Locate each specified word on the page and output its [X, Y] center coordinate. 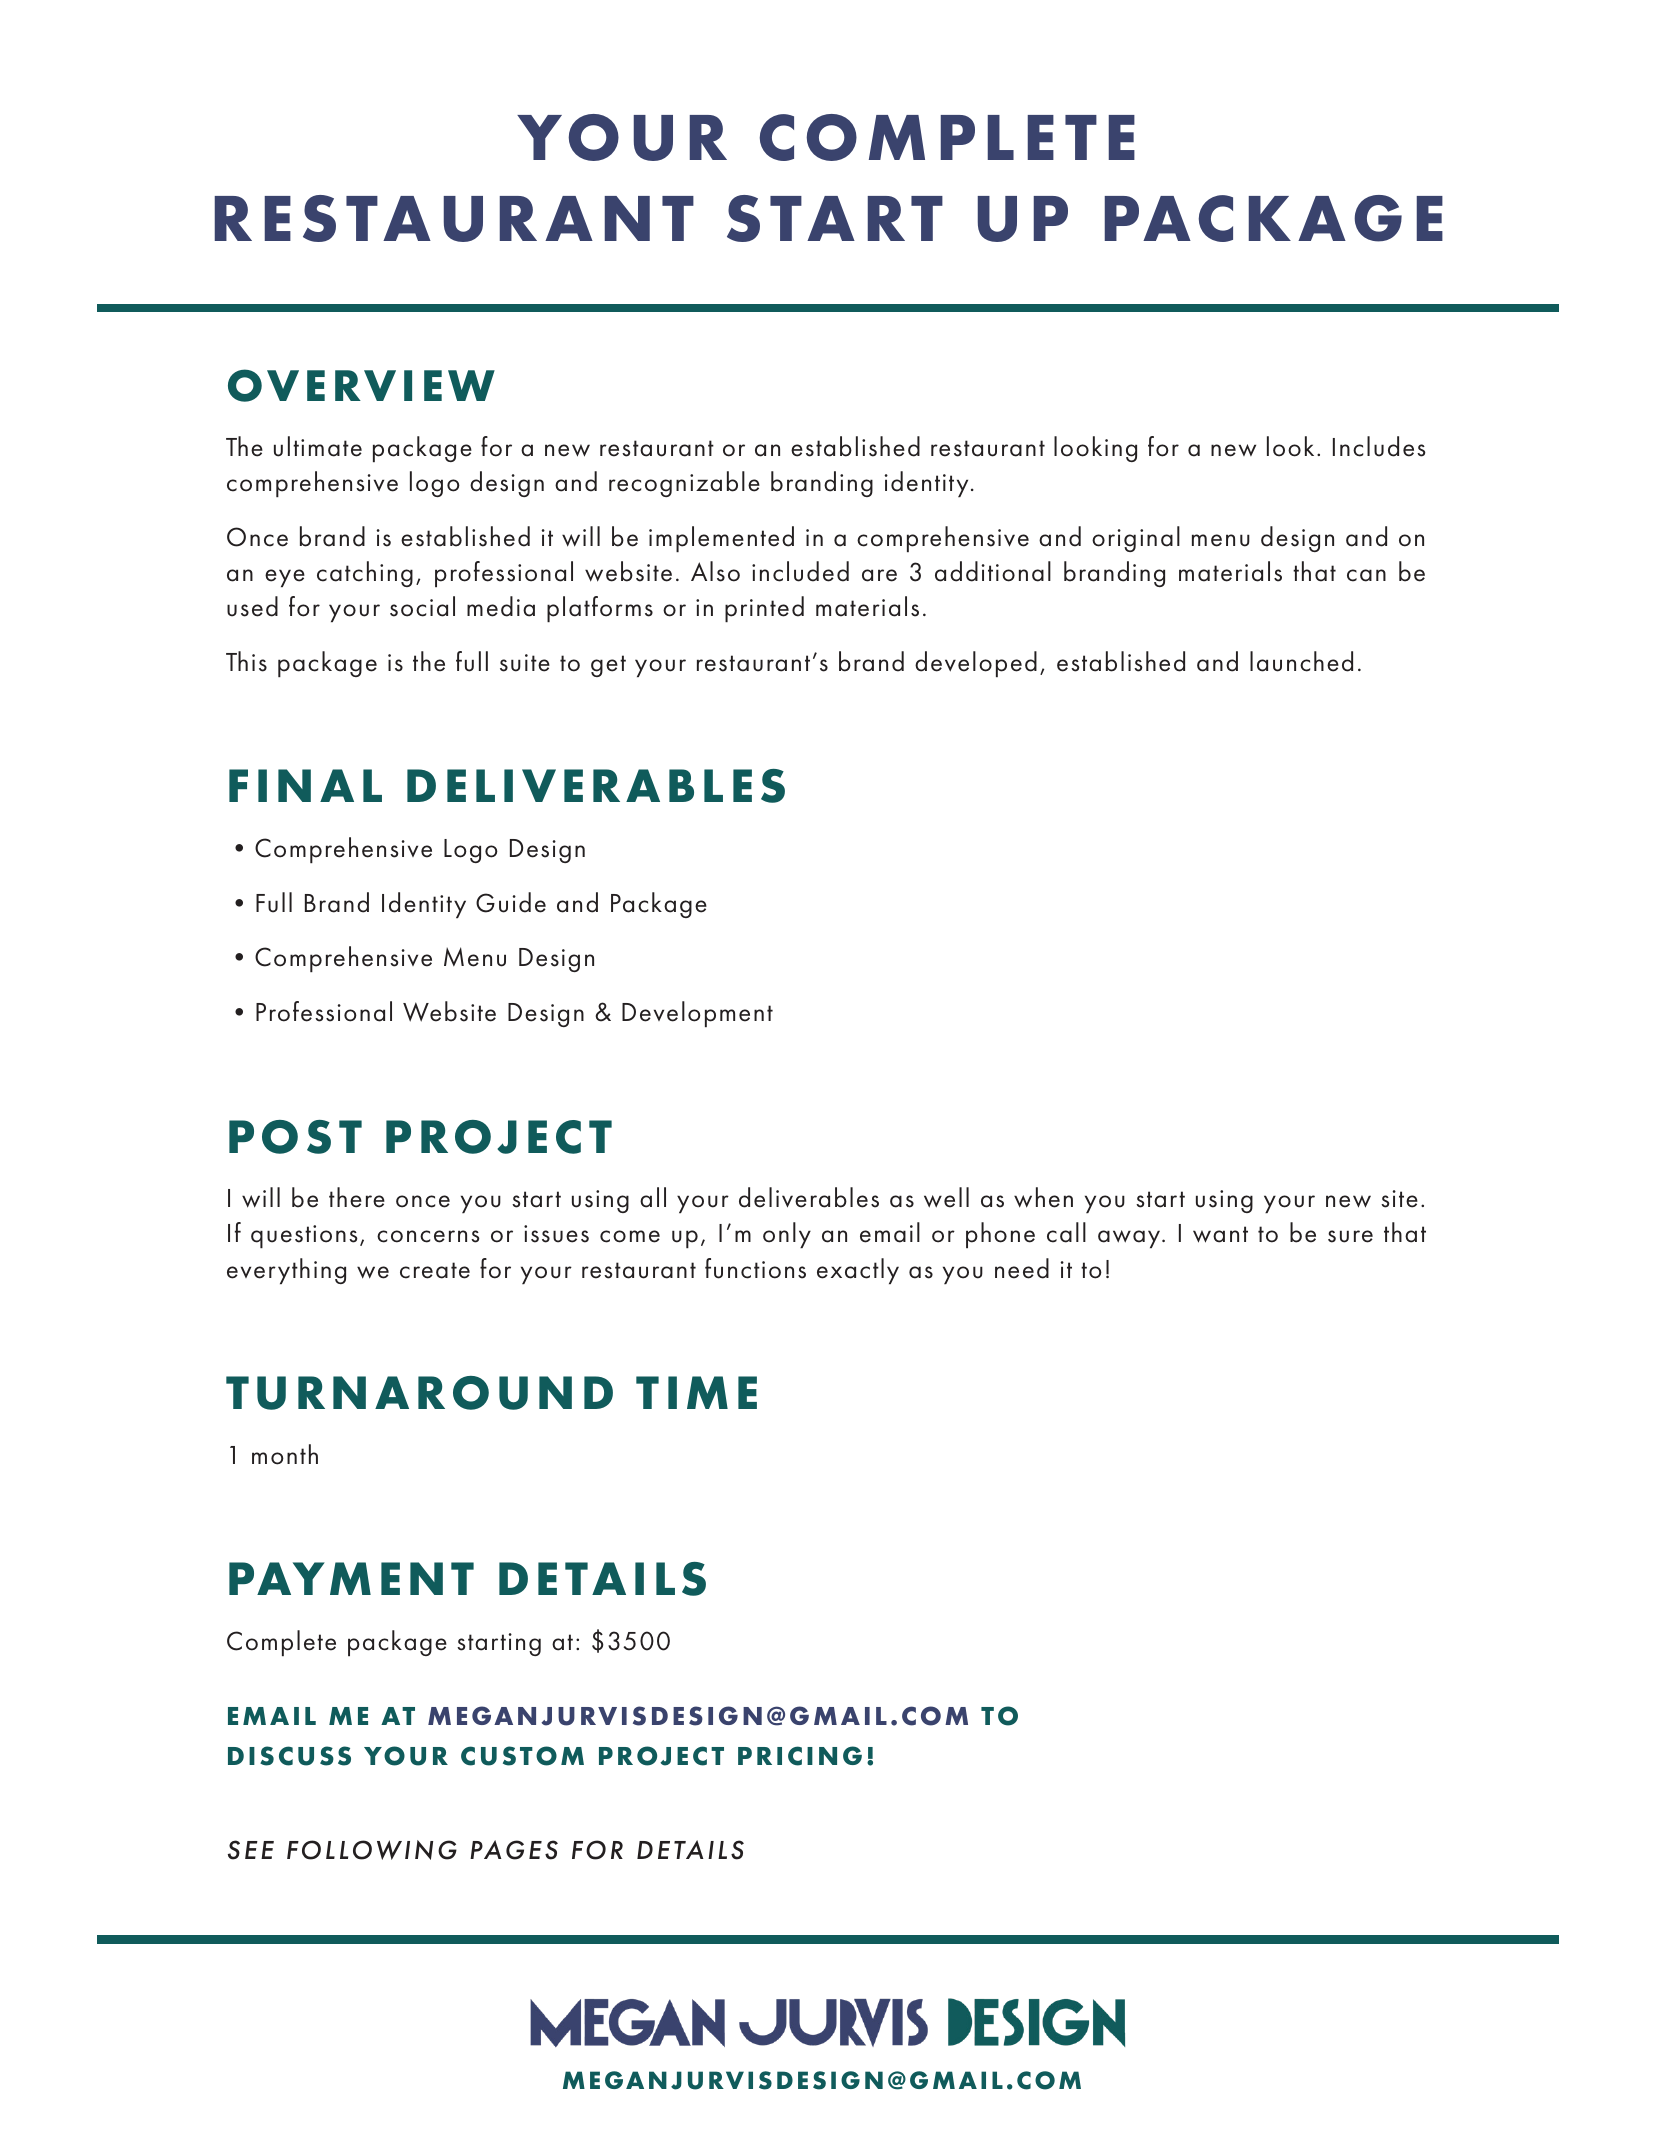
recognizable [684, 484]
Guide [511, 902]
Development [697, 1014]
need [1022, 1268]
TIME [696, 1392]
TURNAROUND [419, 1393]
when [1043, 1197]
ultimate [318, 446]
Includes [1379, 446]
